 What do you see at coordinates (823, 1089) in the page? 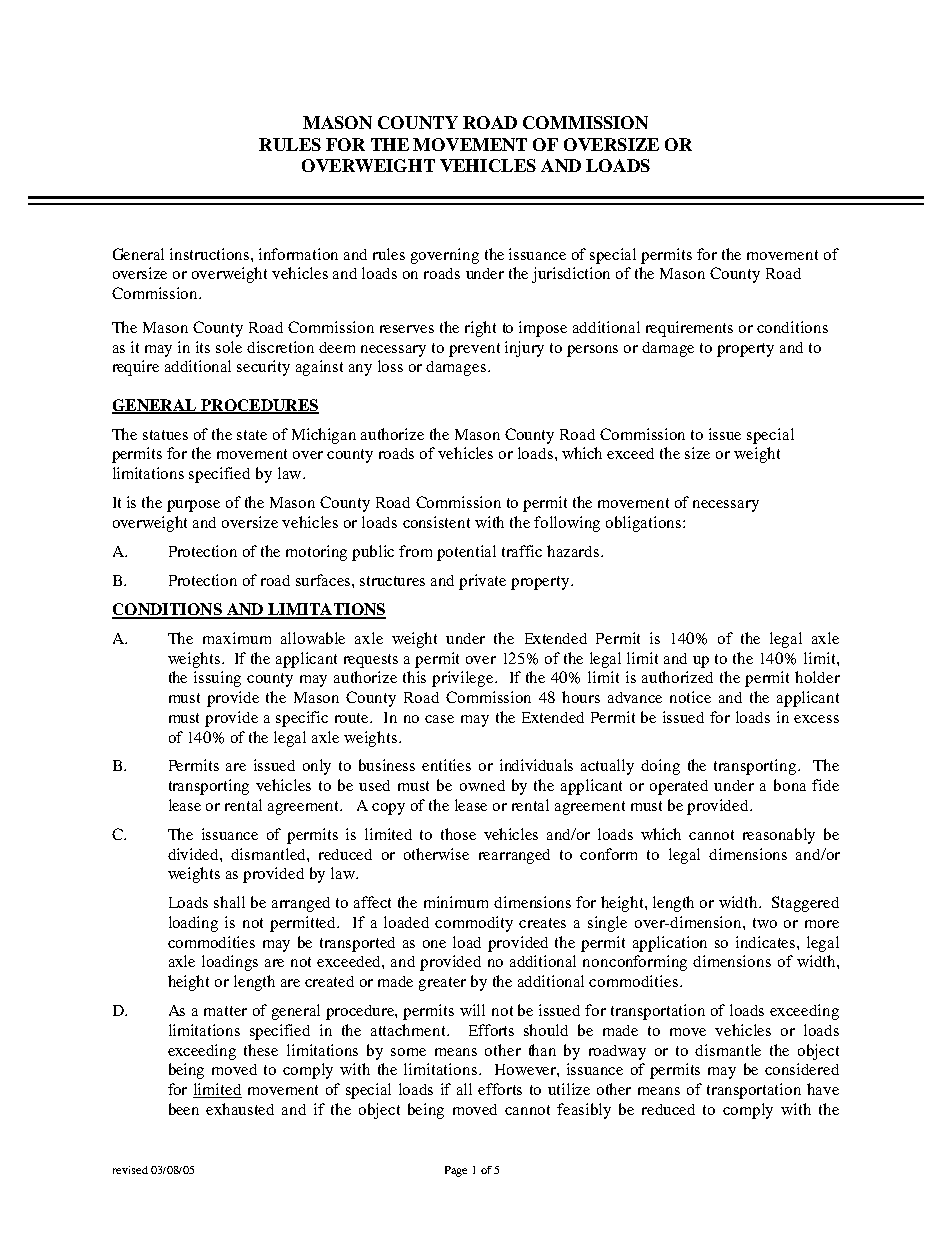
I see `have` at bounding box center [823, 1089].
